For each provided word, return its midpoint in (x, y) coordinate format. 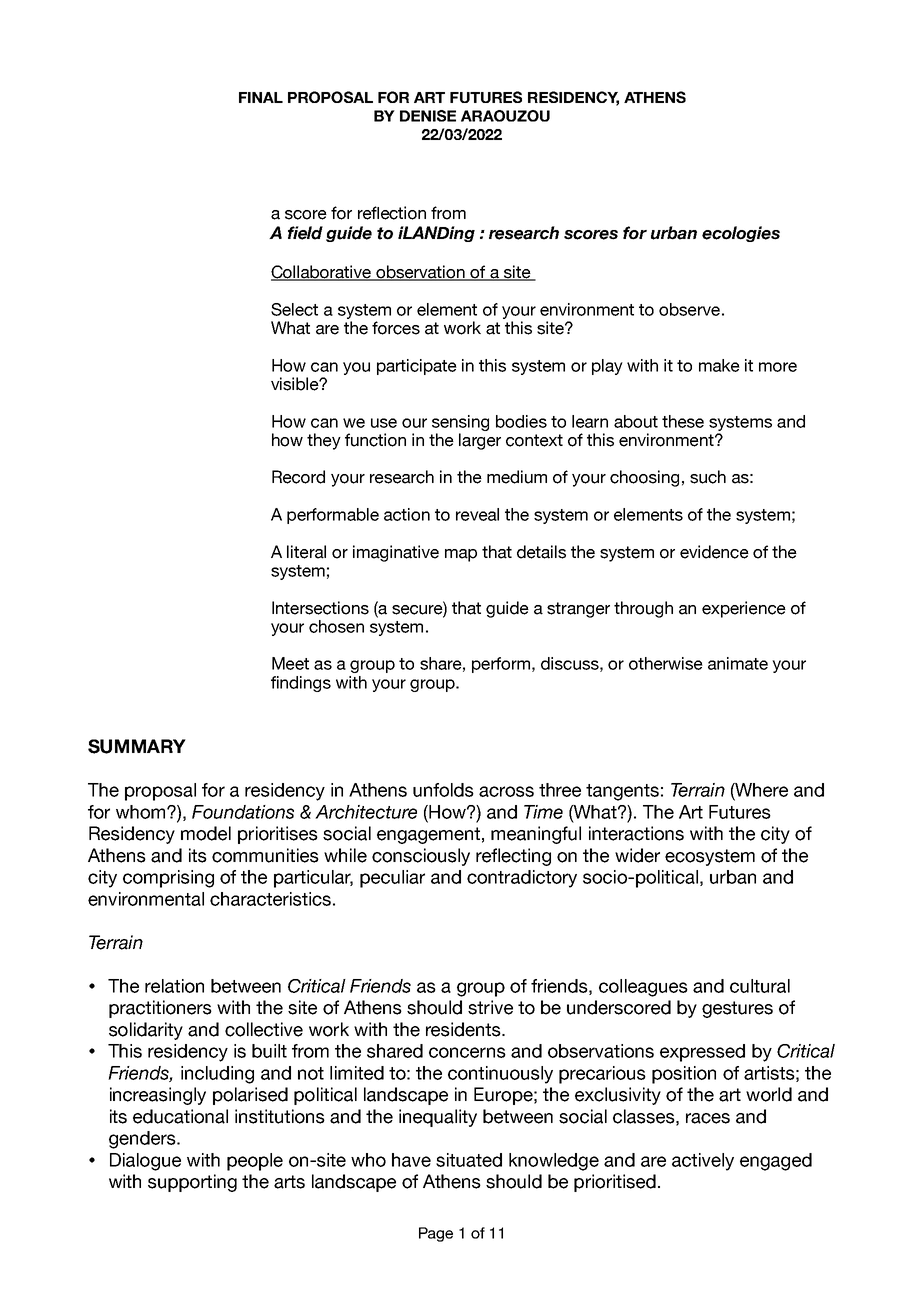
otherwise (666, 663)
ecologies (741, 234)
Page (436, 1234)
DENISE (428, 116)
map (461, 555)
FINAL (261, 97)
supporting (192, 1183)
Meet (290, 663)
